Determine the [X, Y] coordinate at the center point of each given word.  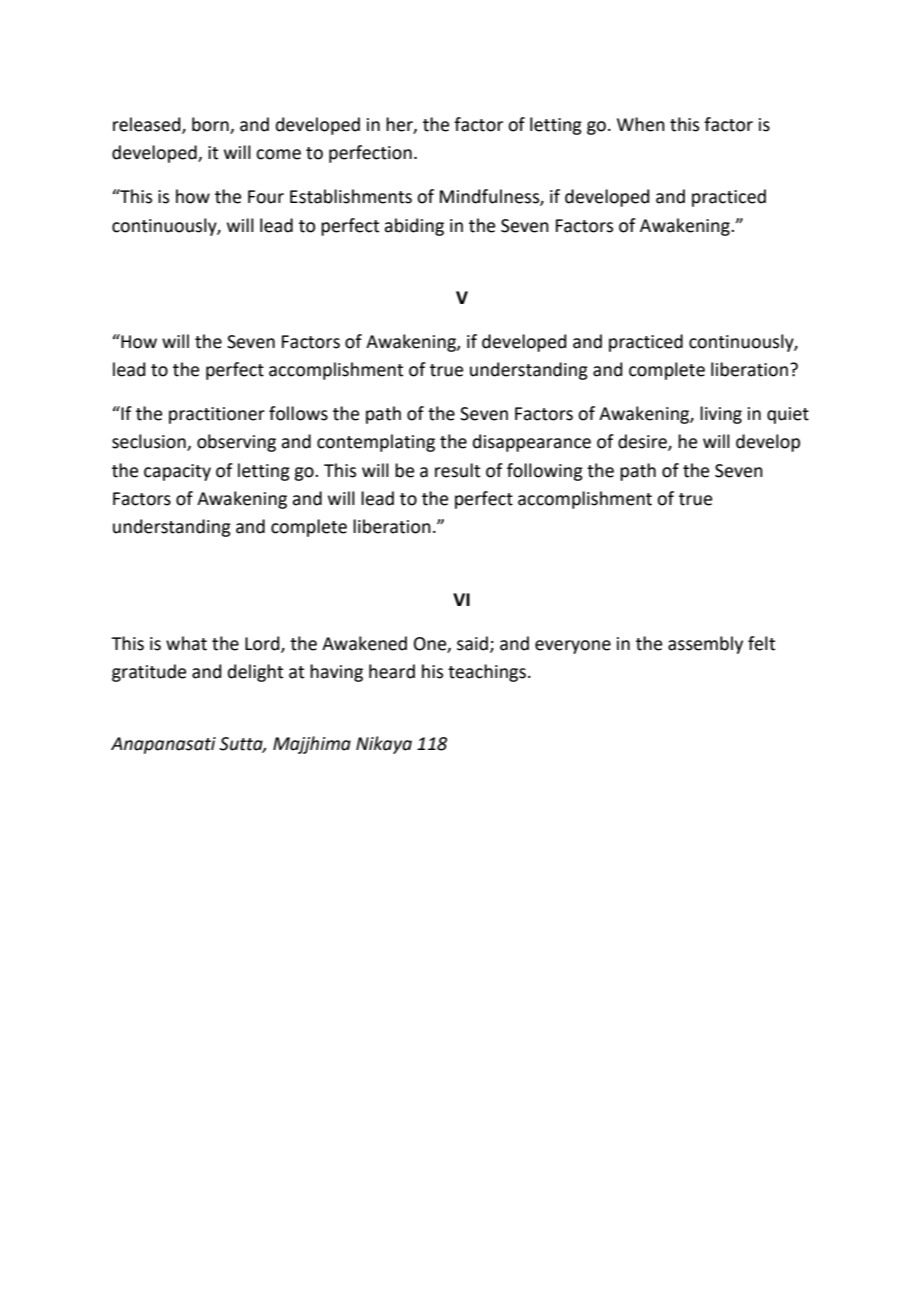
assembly [705, 645]
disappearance [532, 443]
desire [643, 442]
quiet [788, 415]
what [186, 643]
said [472, 643]
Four [266, 197]
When [641, 124]
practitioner [217, 415]
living [721, 415]
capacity [177, 472]
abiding [414, 227]
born [211, 125]
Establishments [351, 196]
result [457, 470]
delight [255, 673]
